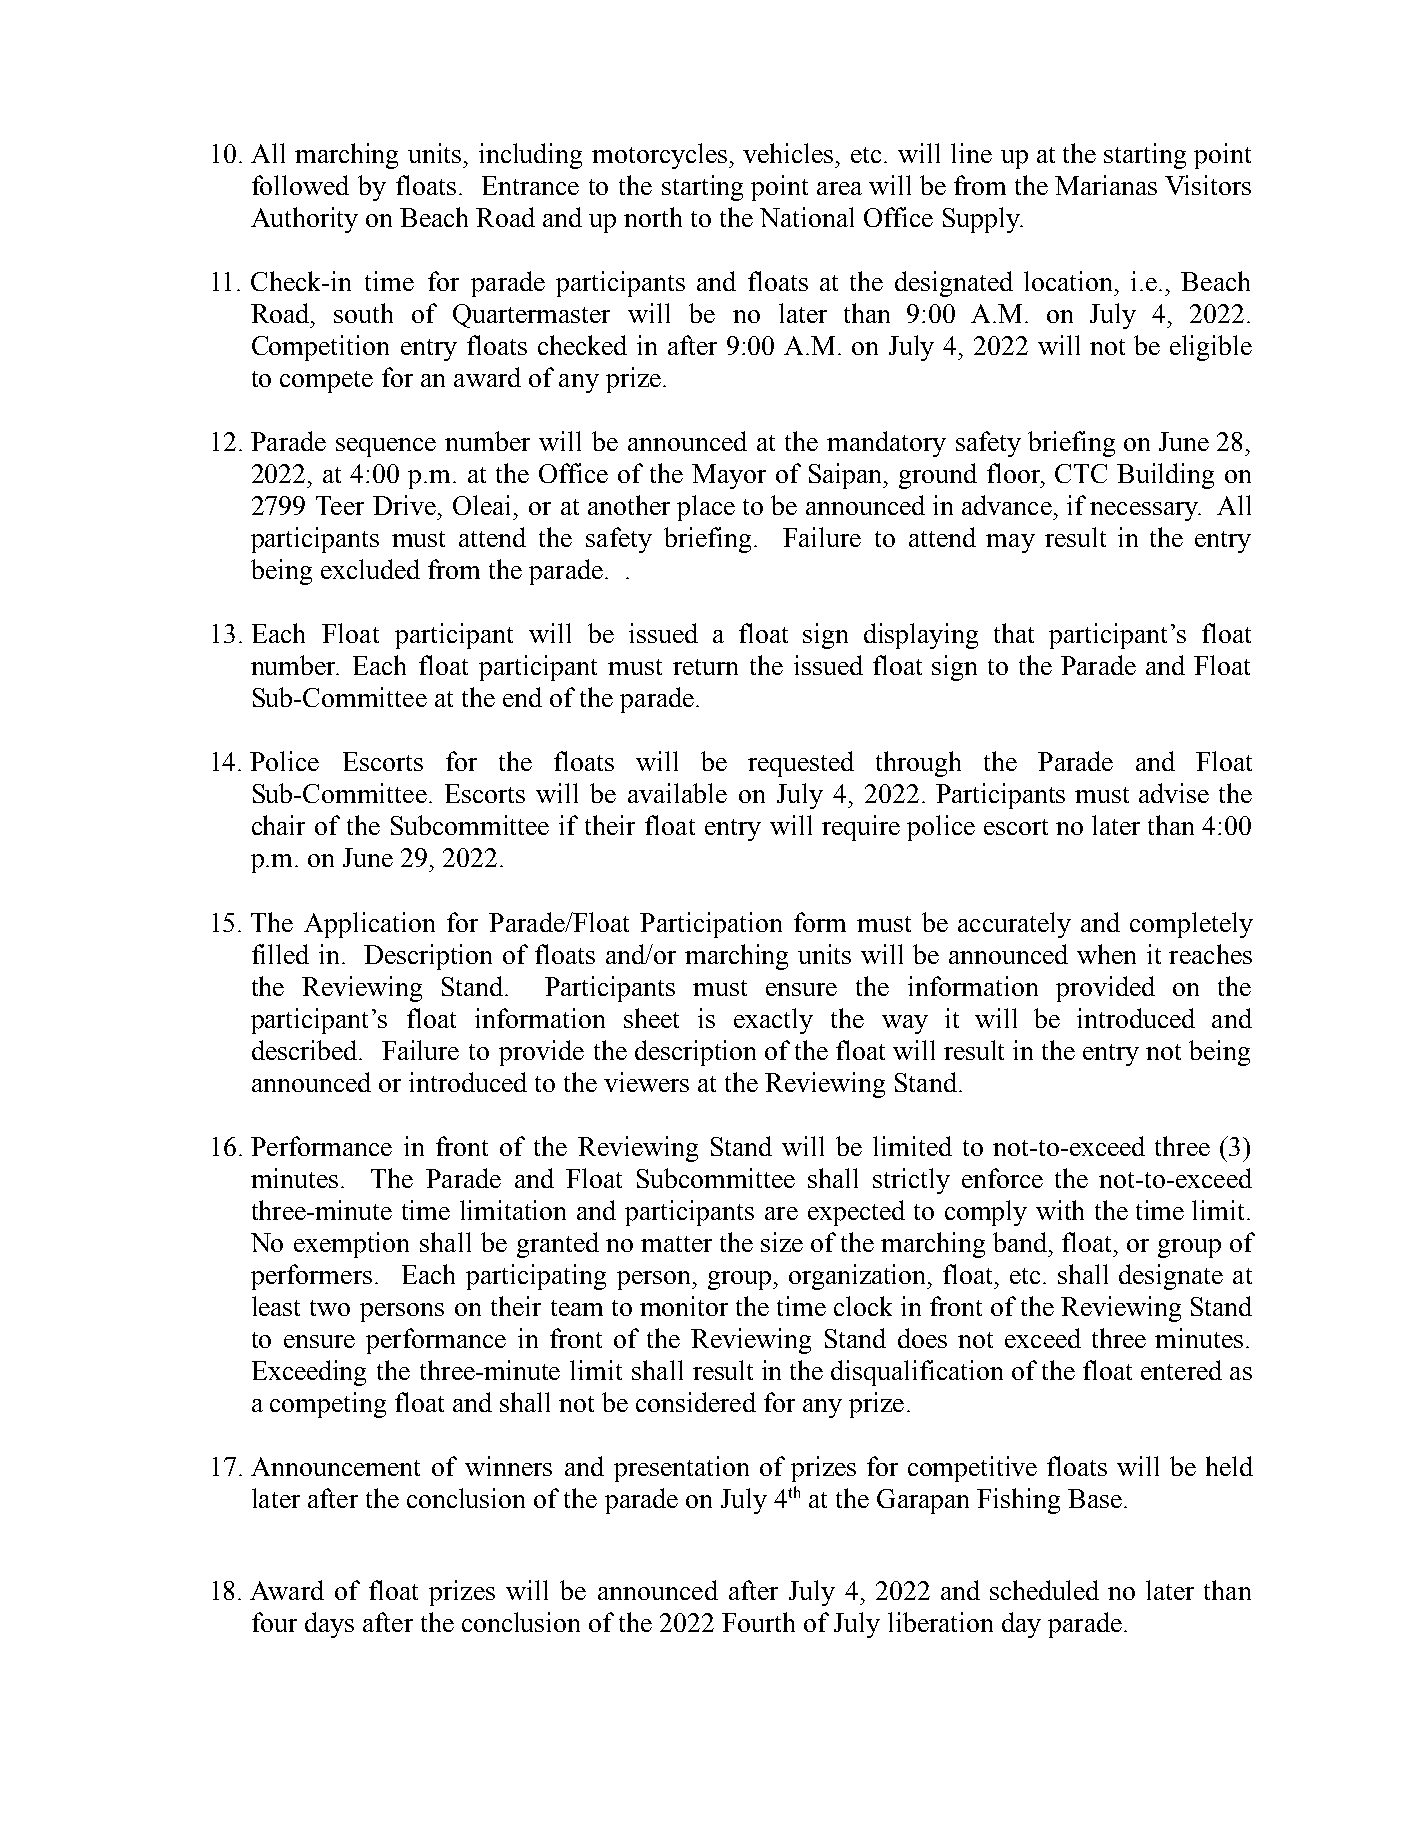 The image size is (1421, 1839). What do you see at coordinates (329, 1625) in the page?
I see `days` at bounding box center [329, 1625].
